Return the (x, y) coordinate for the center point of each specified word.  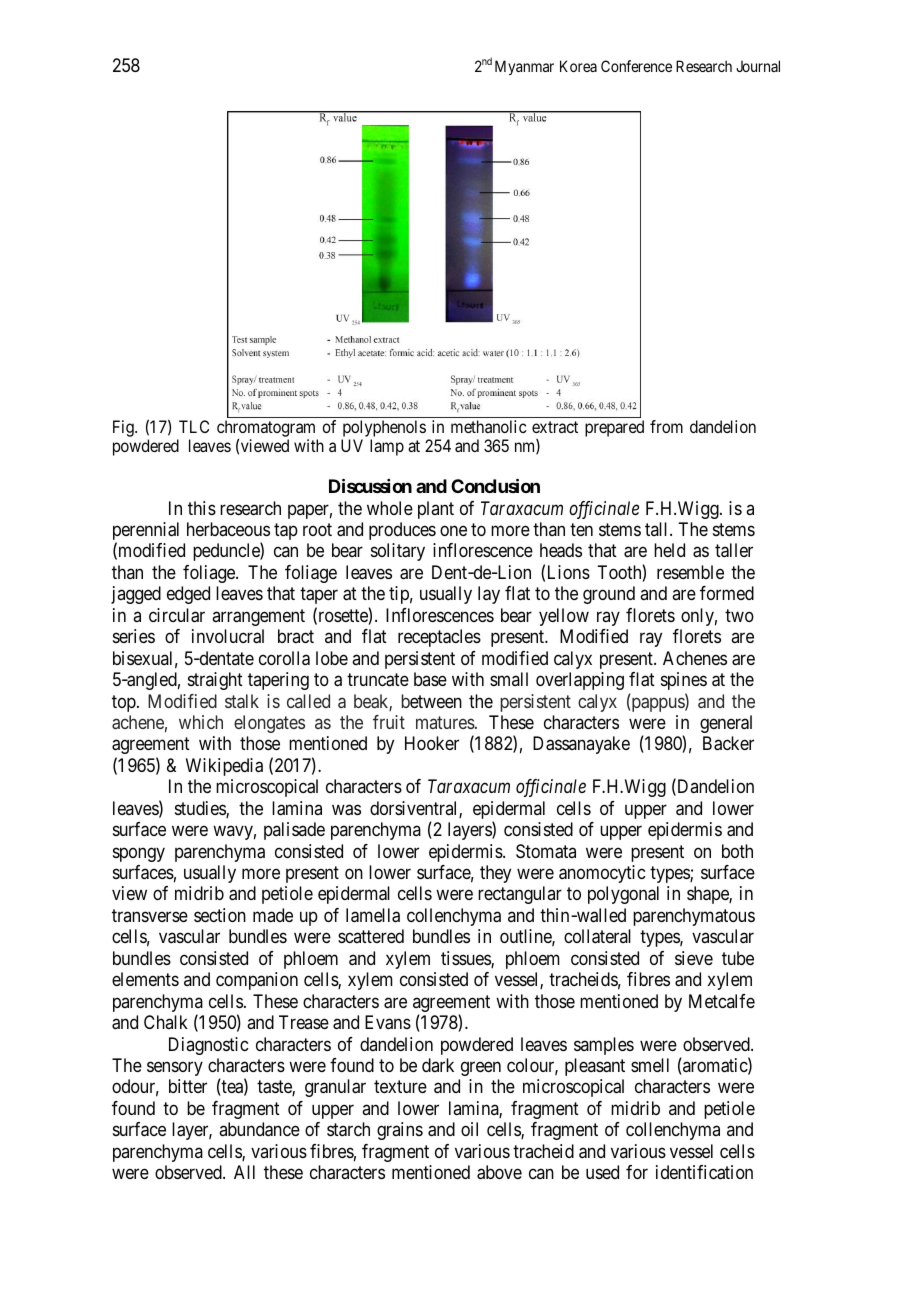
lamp (387, 447)
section (220, 915)
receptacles (439, 638)
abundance (259, 1129)
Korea (578, 66)
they (495, 874)
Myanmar (524, 67)
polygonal (623, 895)
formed (727, 593)
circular (177, 615)
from (666, 426)
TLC (194, 426)
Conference (636, 66)
